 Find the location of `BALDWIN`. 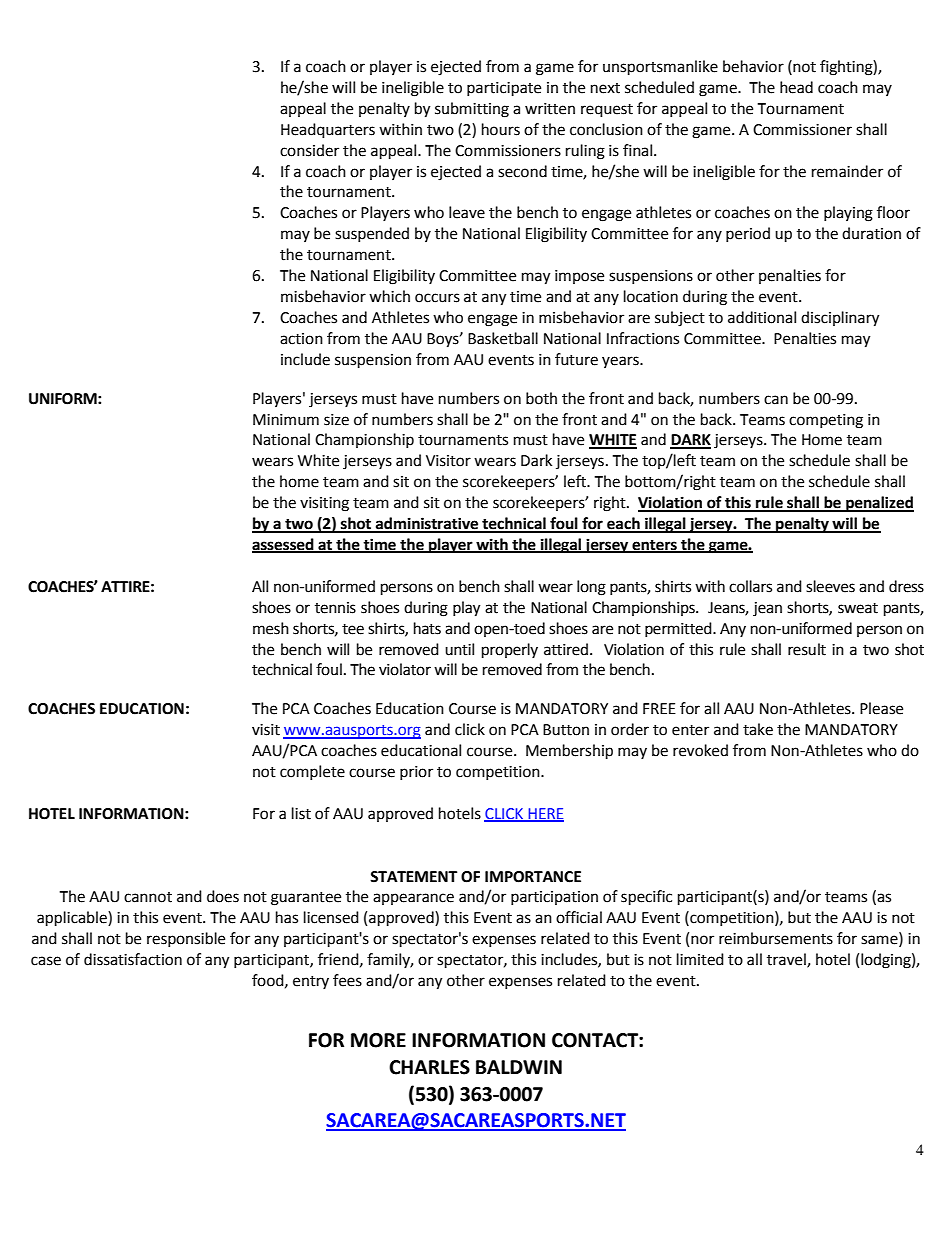

BALDWIN is located at coordinates (519, 1067).
